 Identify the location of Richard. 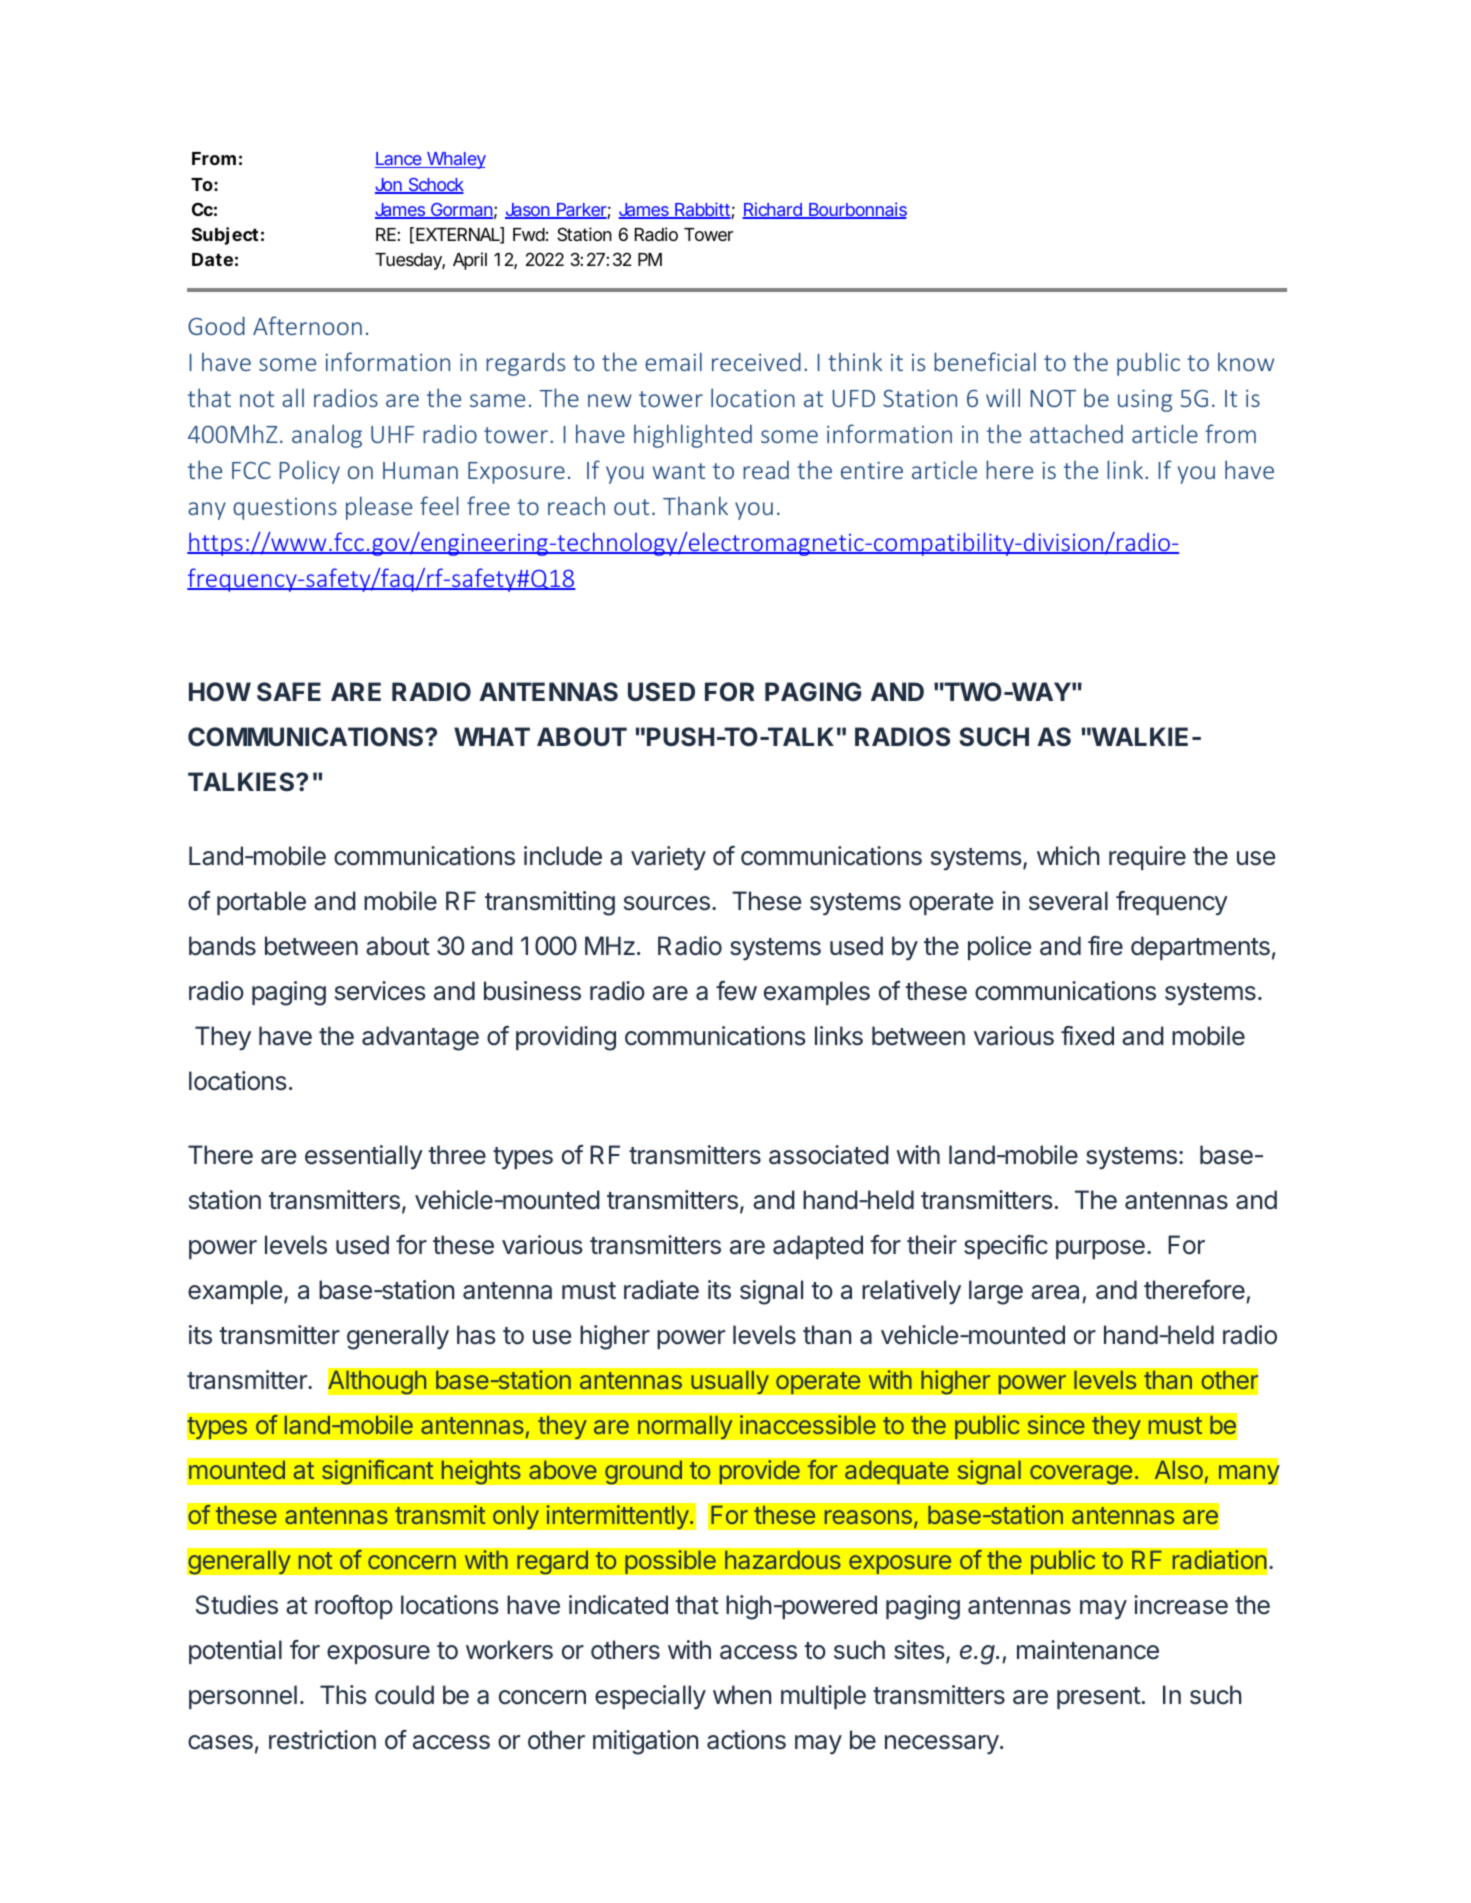
(773, 210).
